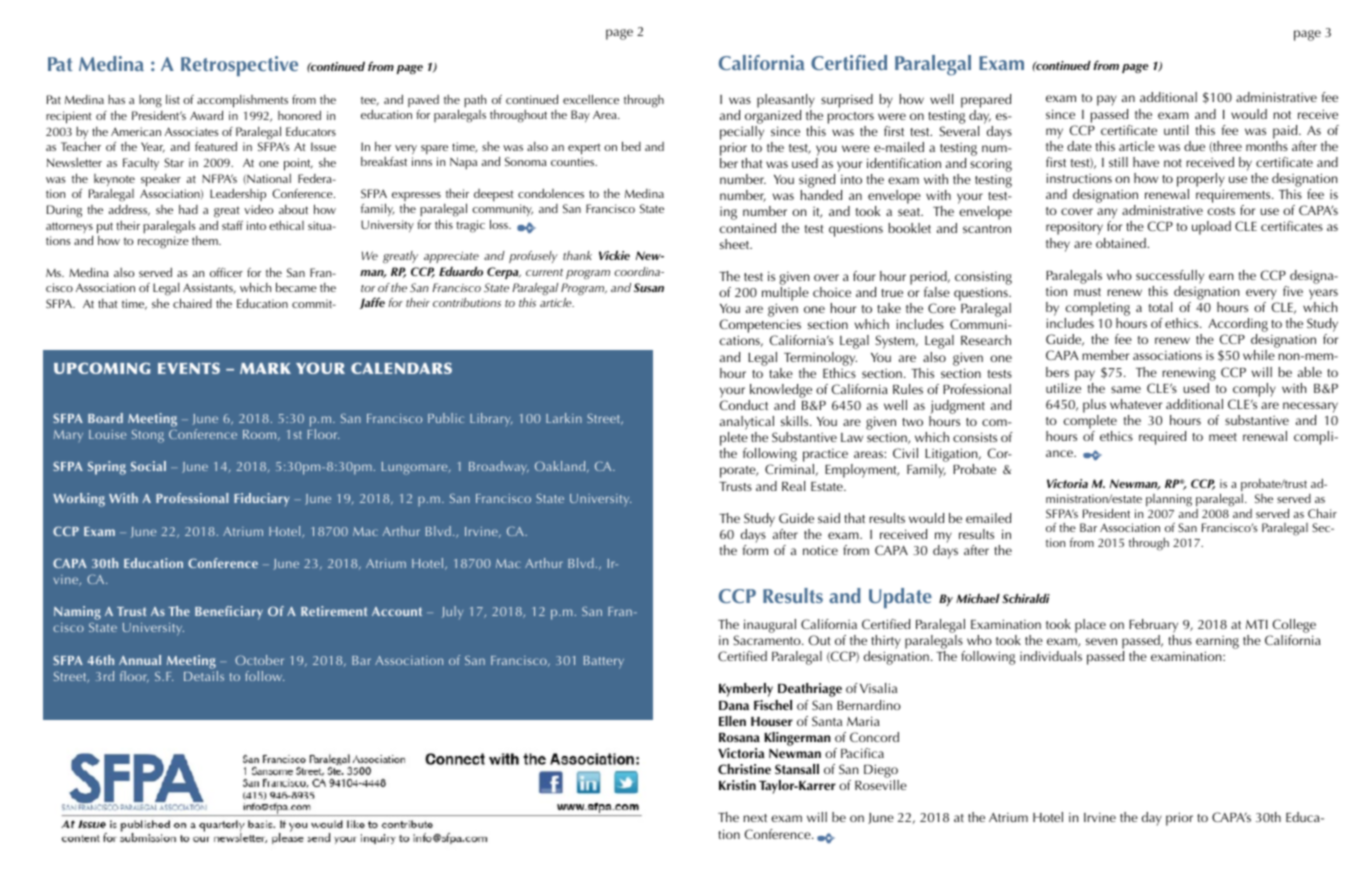 The image size is (1372, 887). Describe the element at coordinates (786, 101) in the screenshot. I see `pleasantly` at that location.
